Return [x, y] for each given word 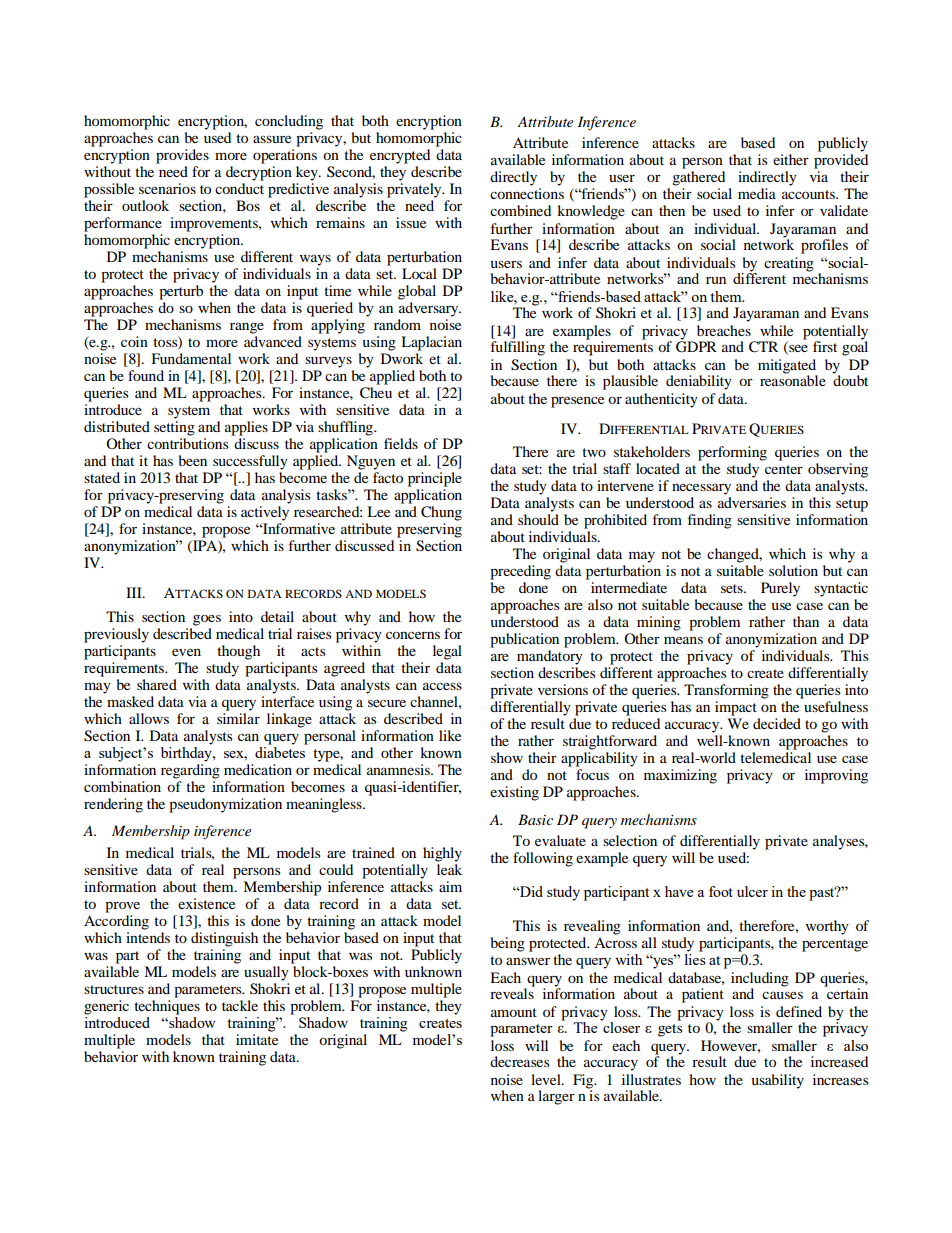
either [791, 159]
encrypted [400, 156]
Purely [780, 589]
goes [207, 620]
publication [524, 640]
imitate [257, 1039]
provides [182, 156]
